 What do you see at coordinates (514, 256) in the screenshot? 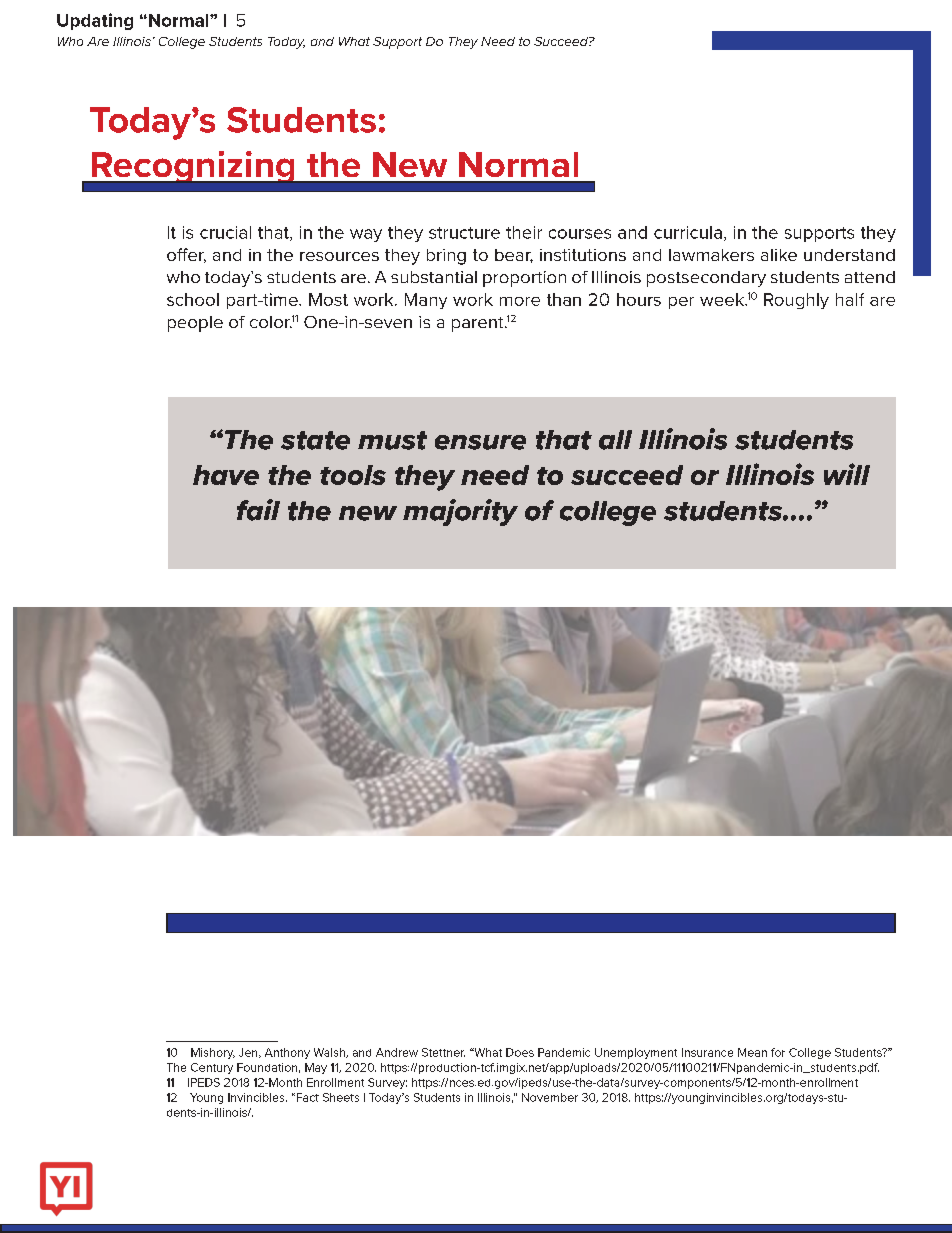
I see `bear` at bounding box center [514, 256].
